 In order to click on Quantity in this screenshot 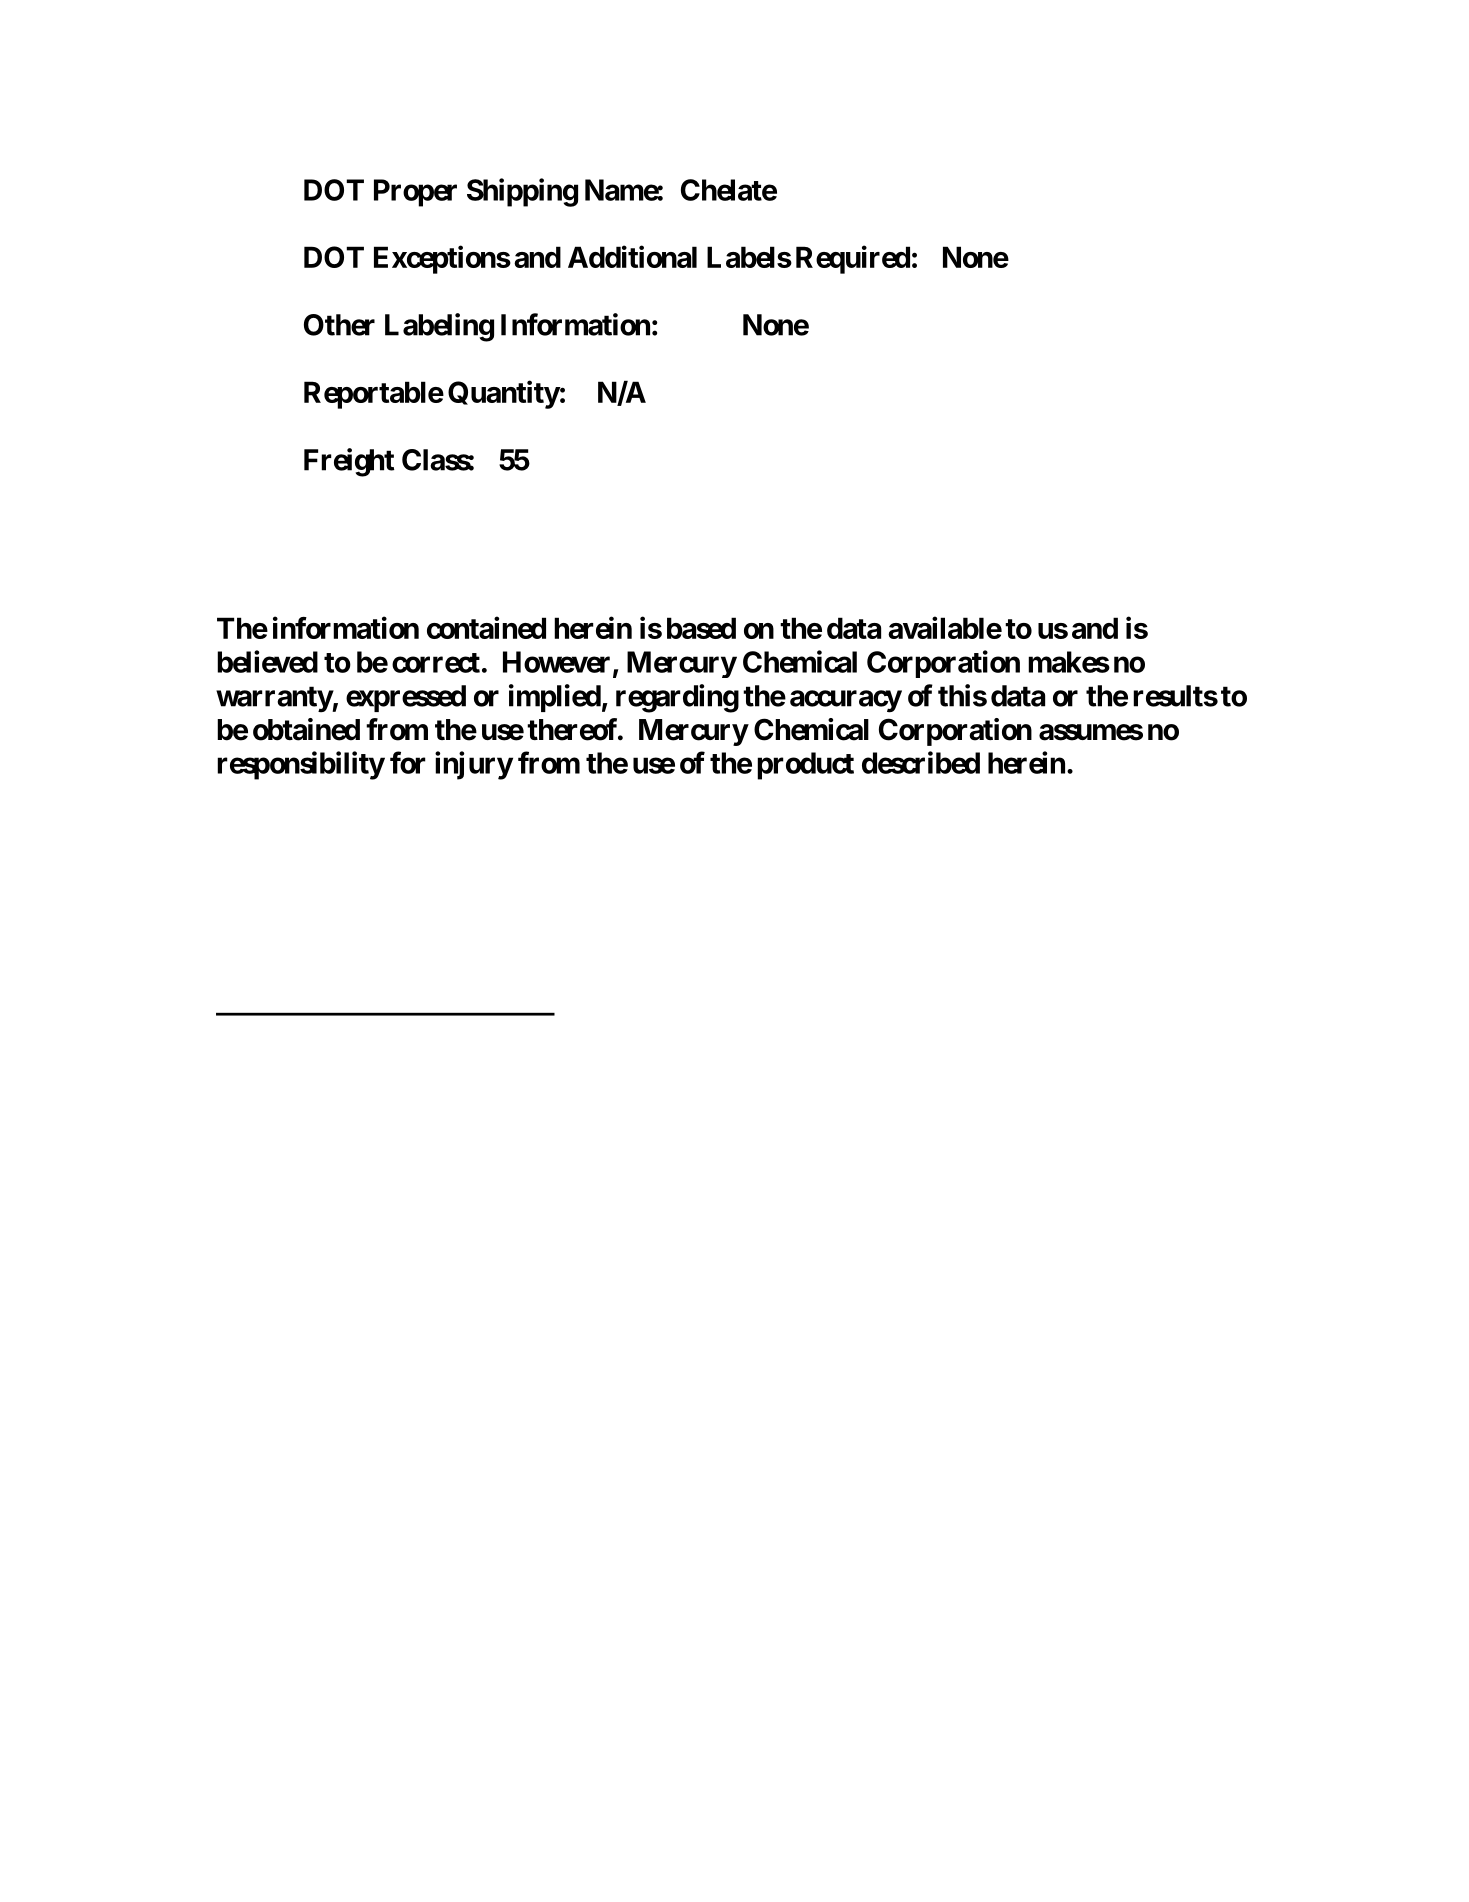, I will do `click(504, 394)`.
